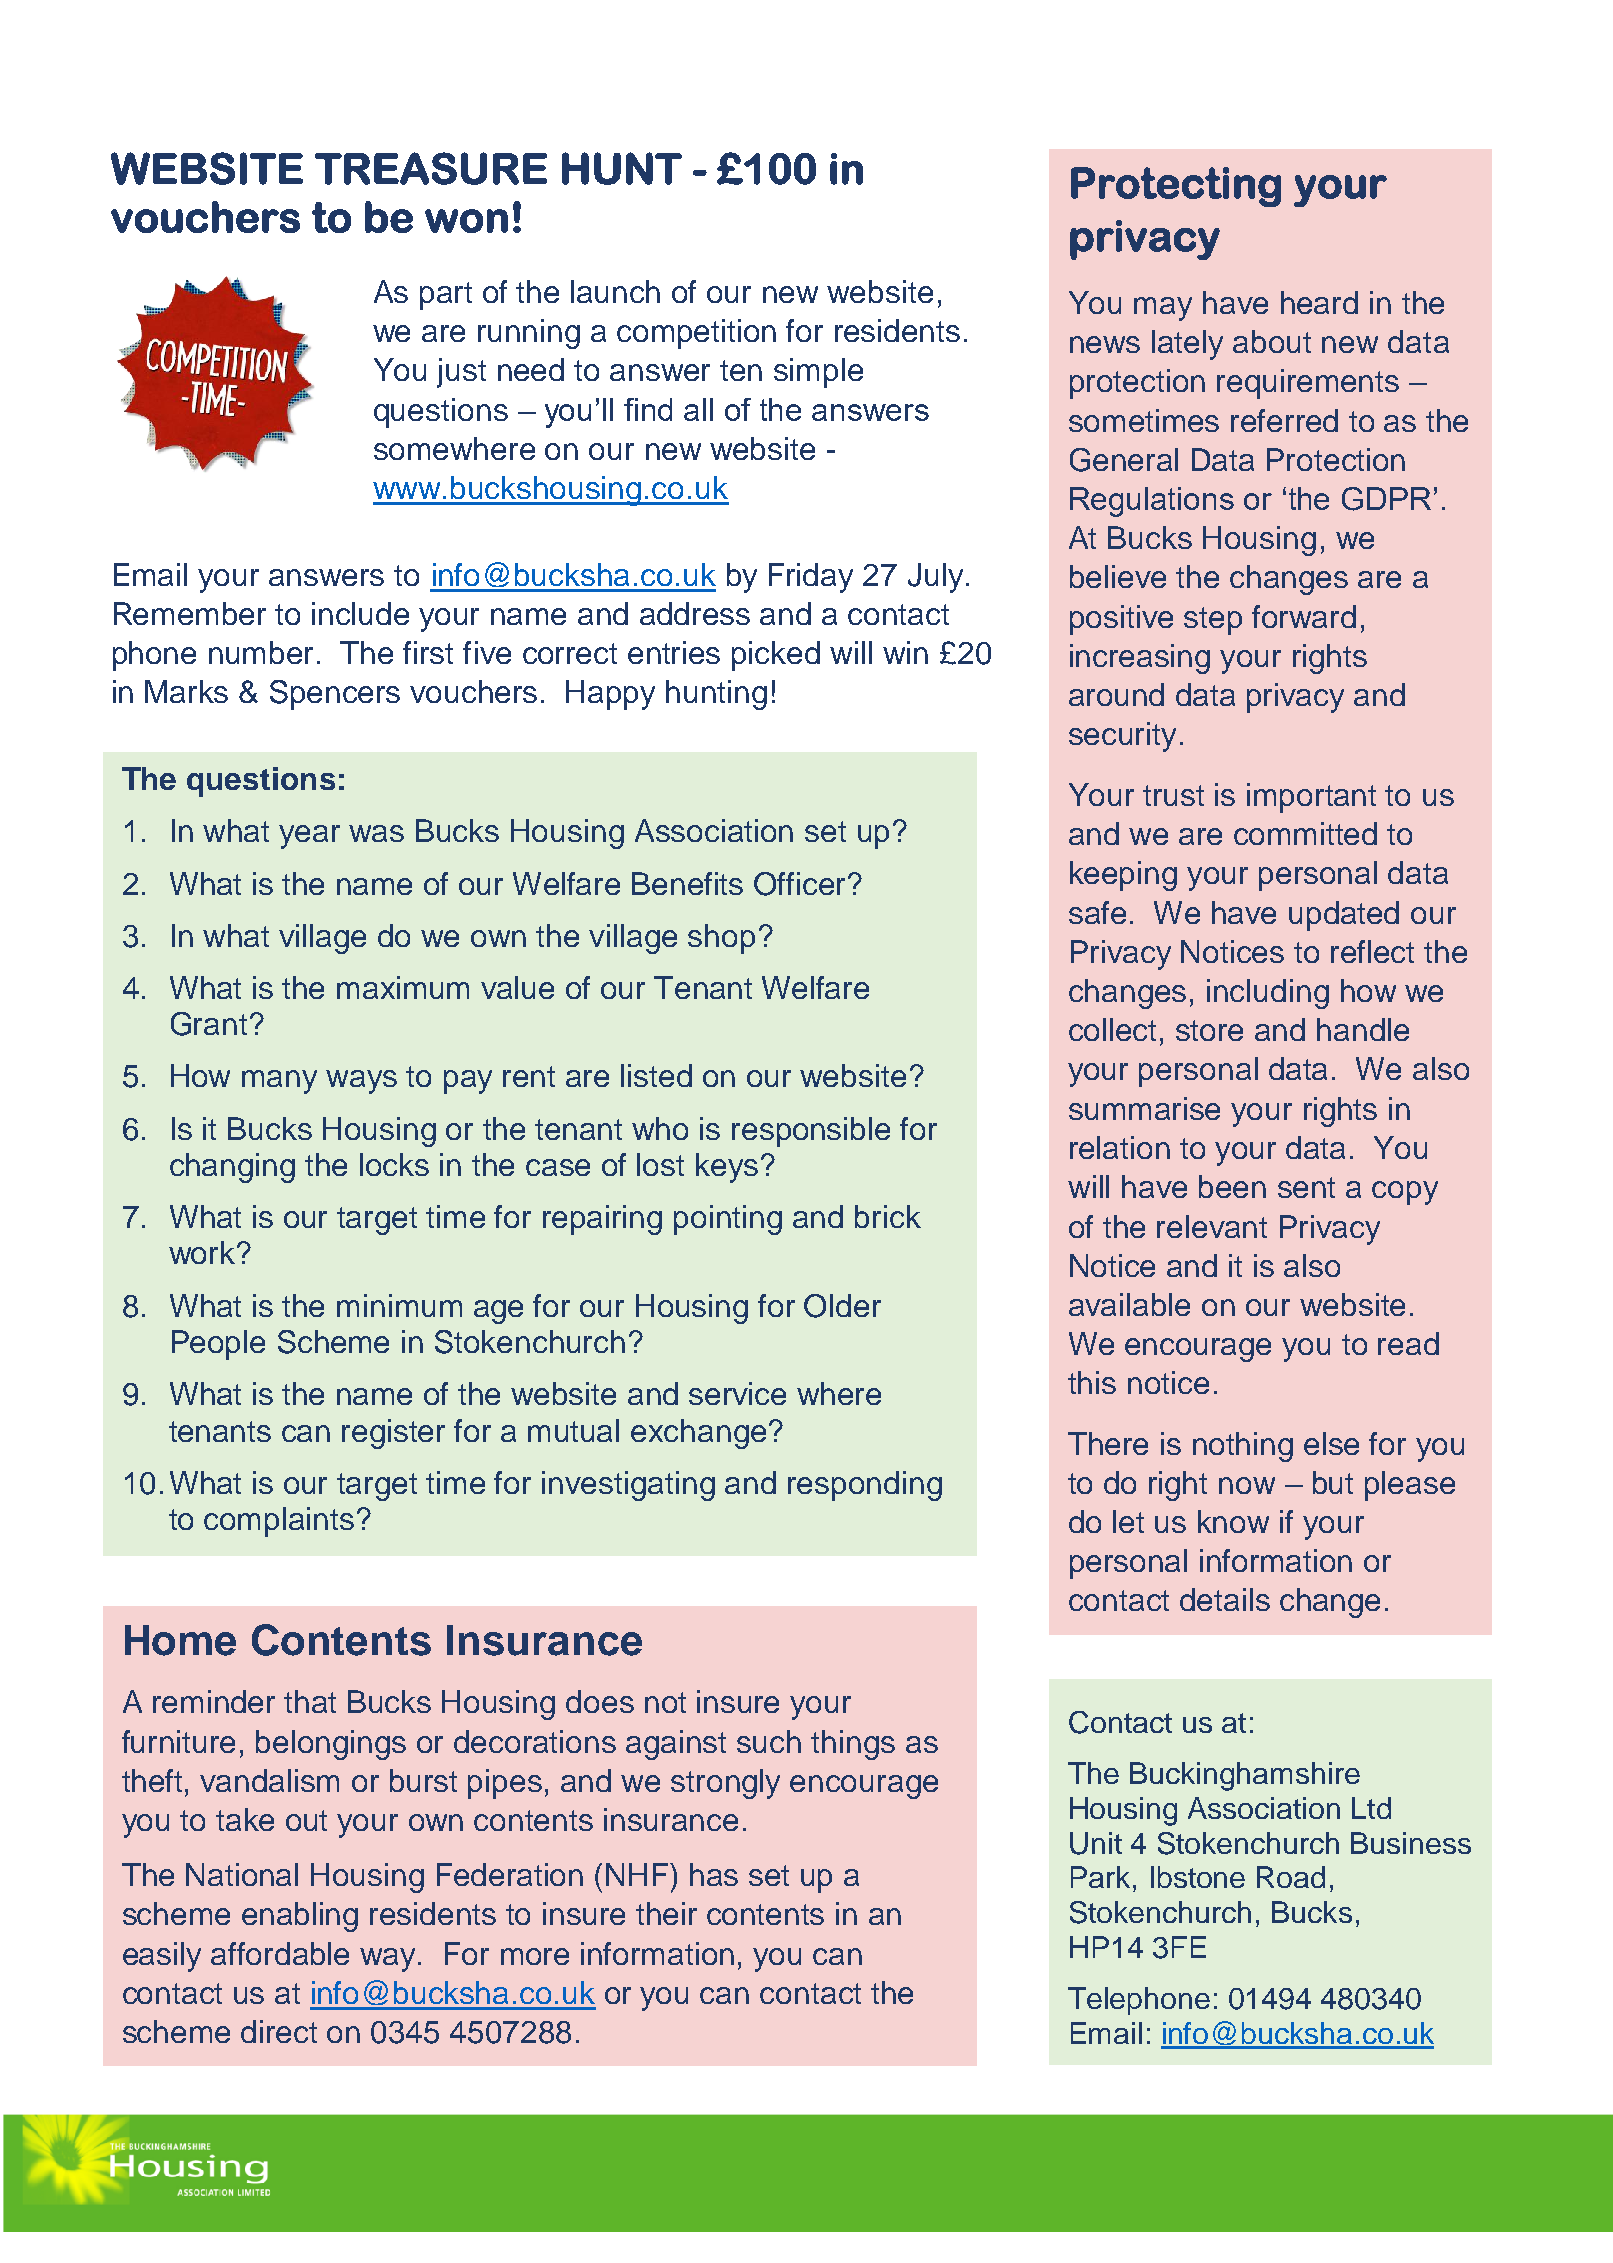  What do you see at coordinates (1291, 1877) in the image?
I see `Road` at bounding box center [1291, 1877].
